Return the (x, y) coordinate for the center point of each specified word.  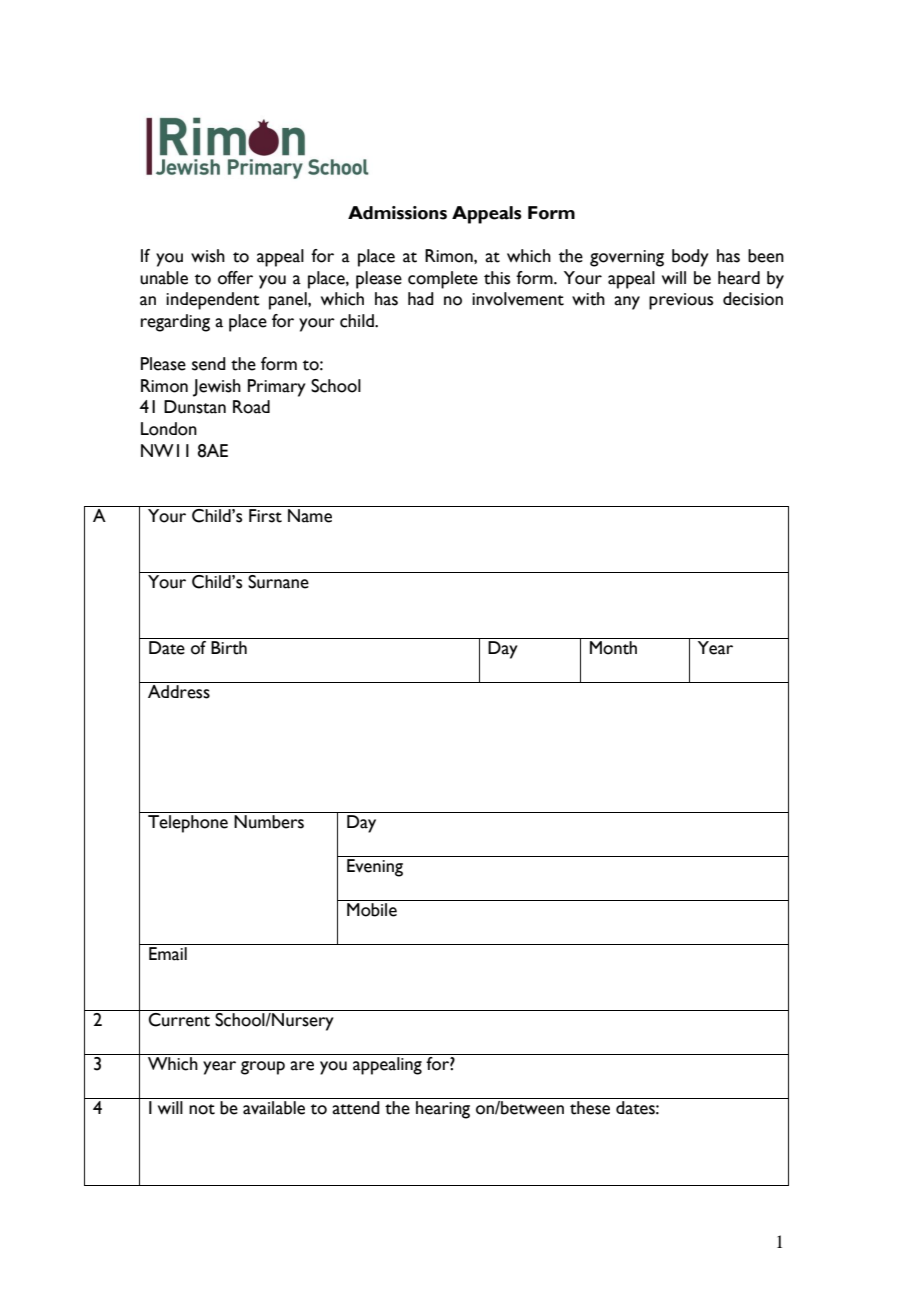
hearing (443, 1110)
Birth (229, 646)
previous (681, 301)
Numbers (269, 822)
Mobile (372, 910)
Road (251, 407)
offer (235, 278)
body (690, 258)
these (590, 1108)
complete (443, 280)
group (263, 1068)
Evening (375, 868)
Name (310, 516)
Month (614, 646)
